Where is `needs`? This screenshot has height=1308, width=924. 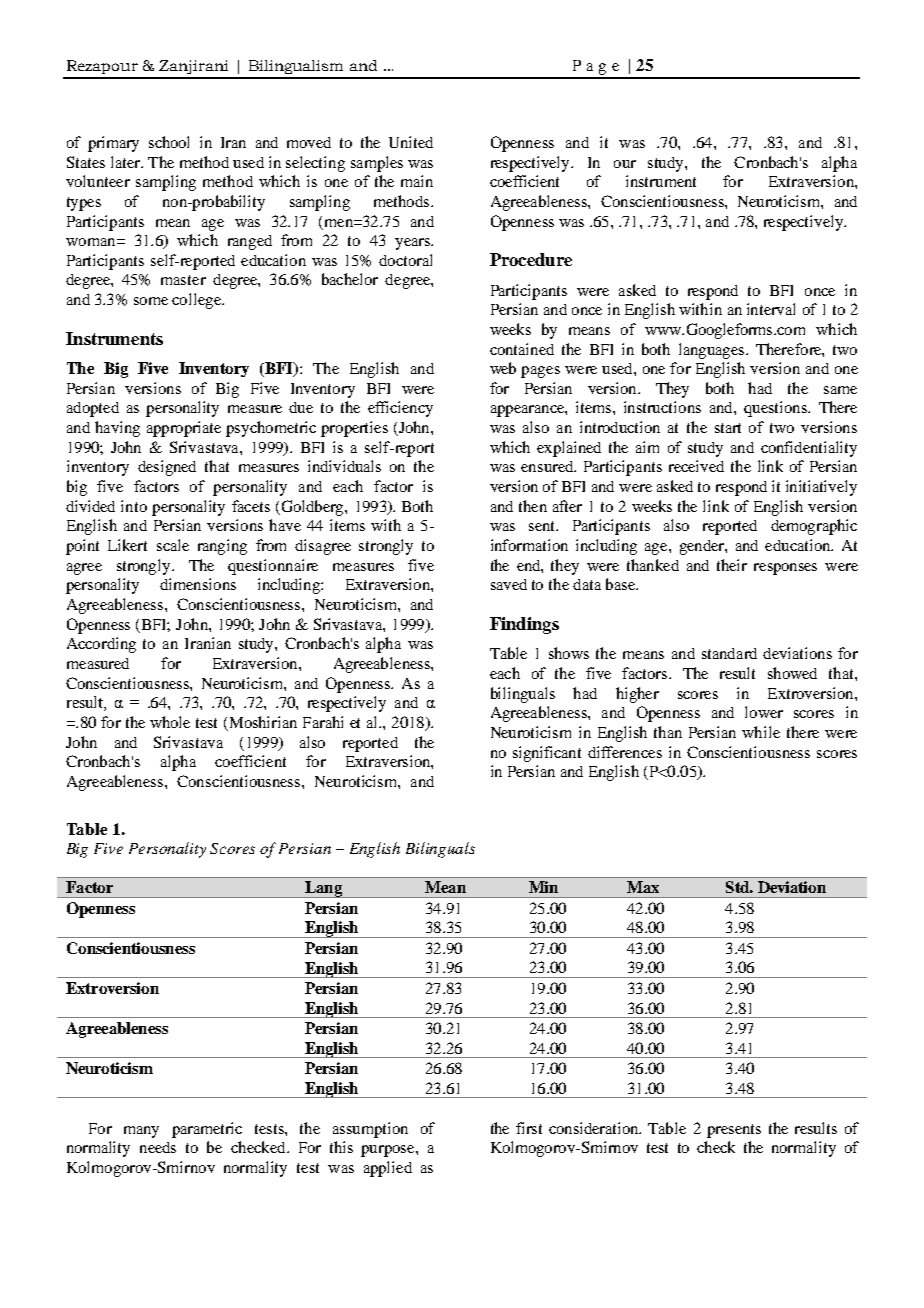 needs is located at coordinates (158, 1147).
